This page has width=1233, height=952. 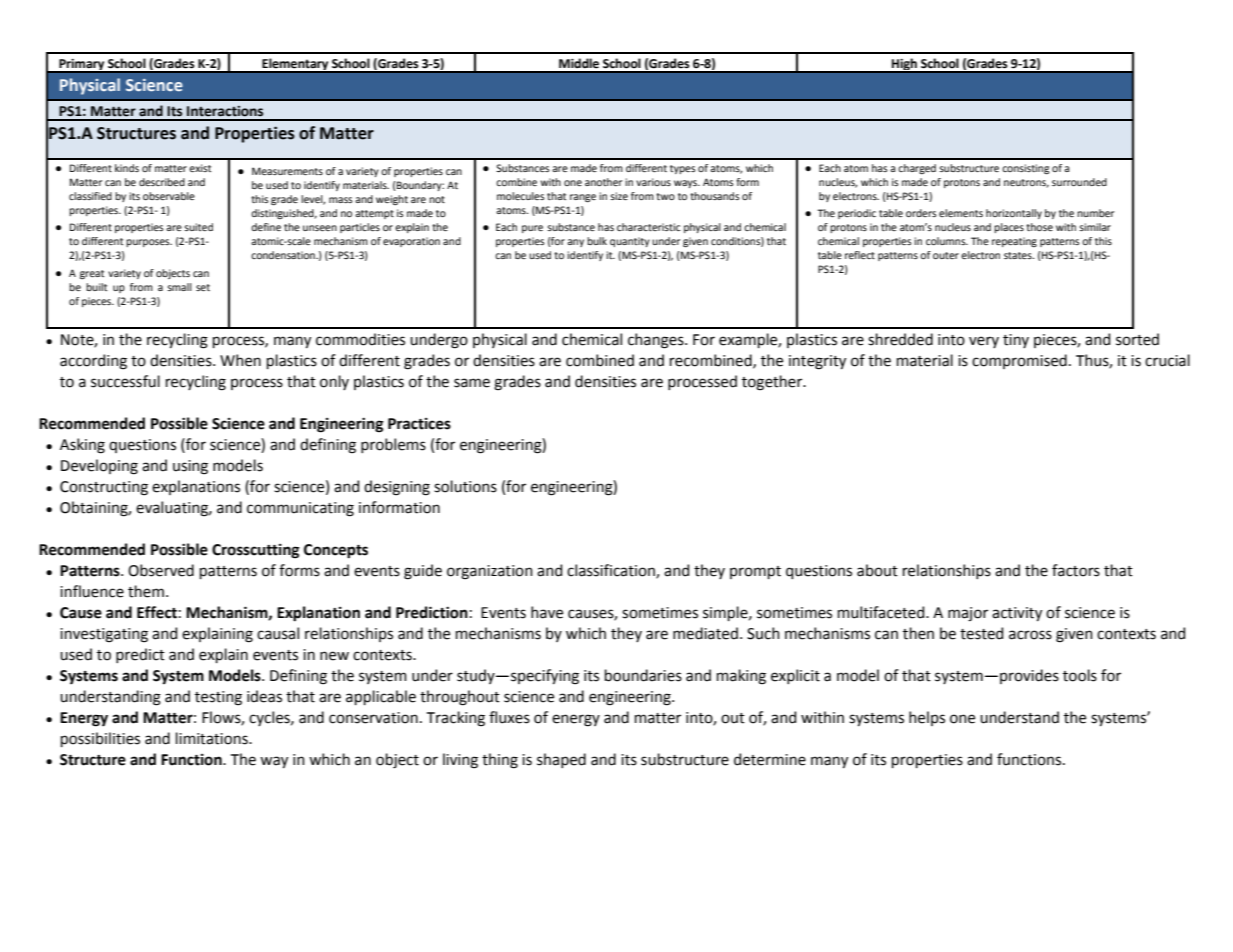 What do you see at coordinates (1076, 570) in the page?
I see `factors` at bounding box center [1076, 570].
